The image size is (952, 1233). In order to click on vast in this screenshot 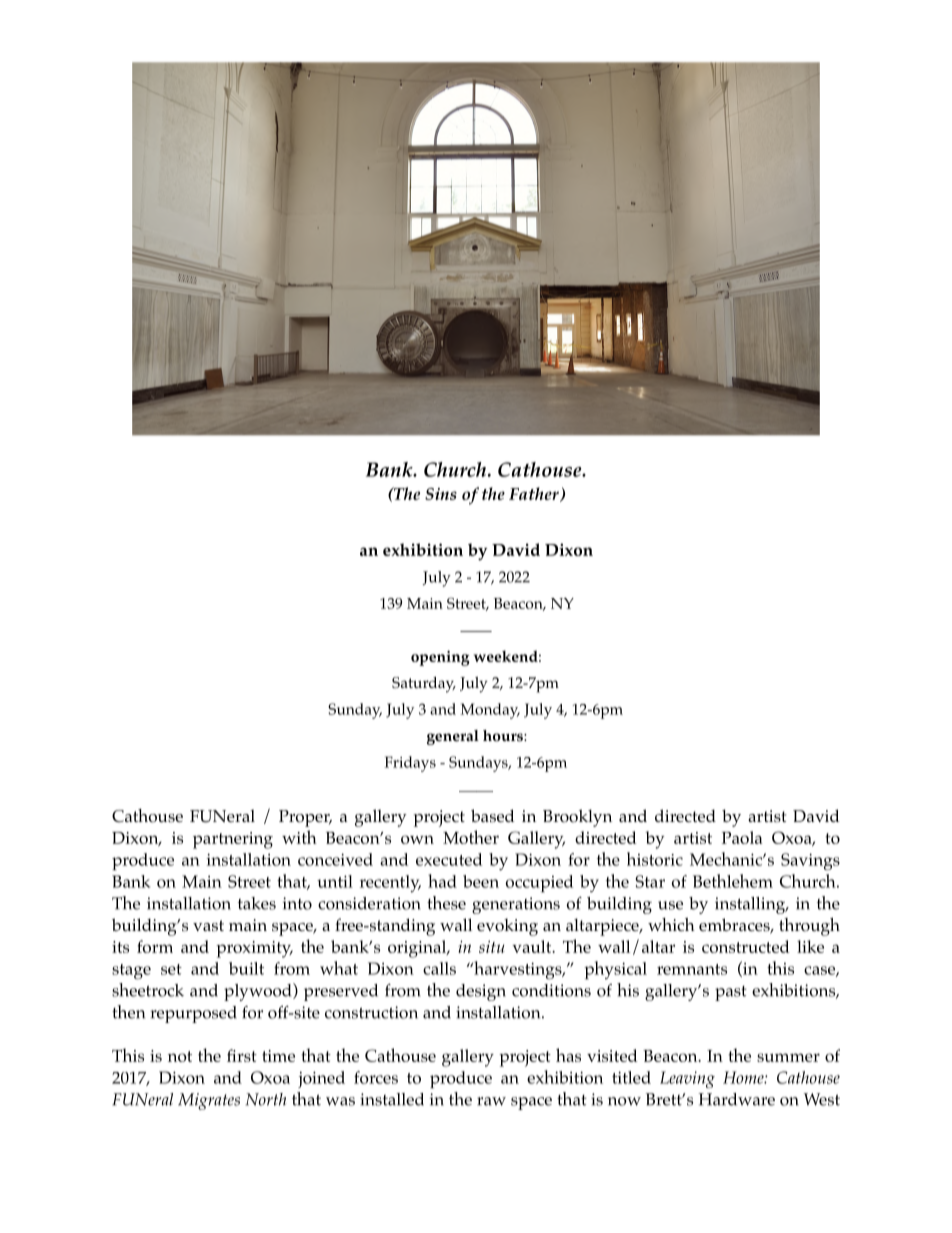, I will do `click(208, 926)`.
